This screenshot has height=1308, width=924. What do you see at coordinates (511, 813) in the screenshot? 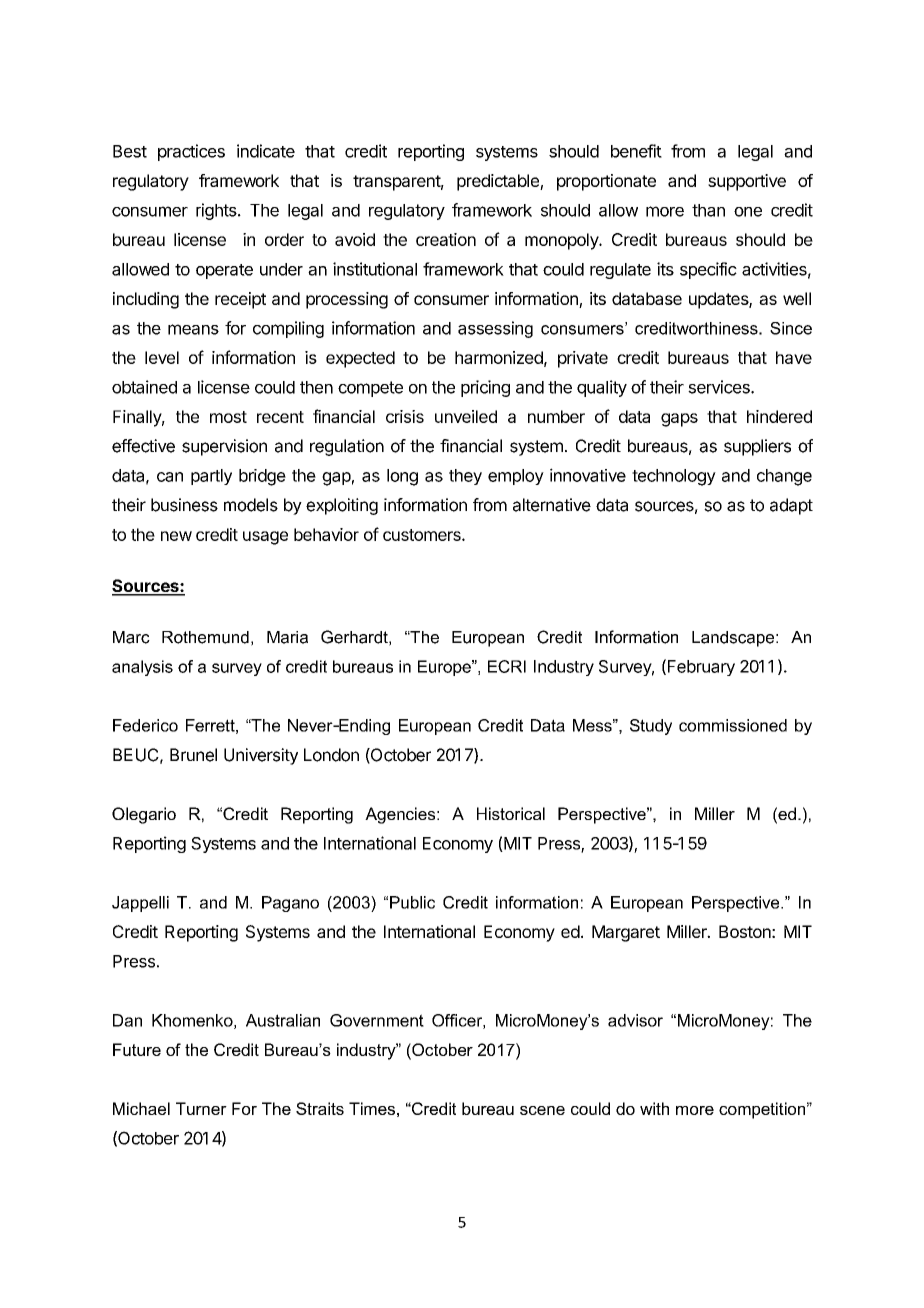
I see `Historical` at bounding box center [511, 813].
